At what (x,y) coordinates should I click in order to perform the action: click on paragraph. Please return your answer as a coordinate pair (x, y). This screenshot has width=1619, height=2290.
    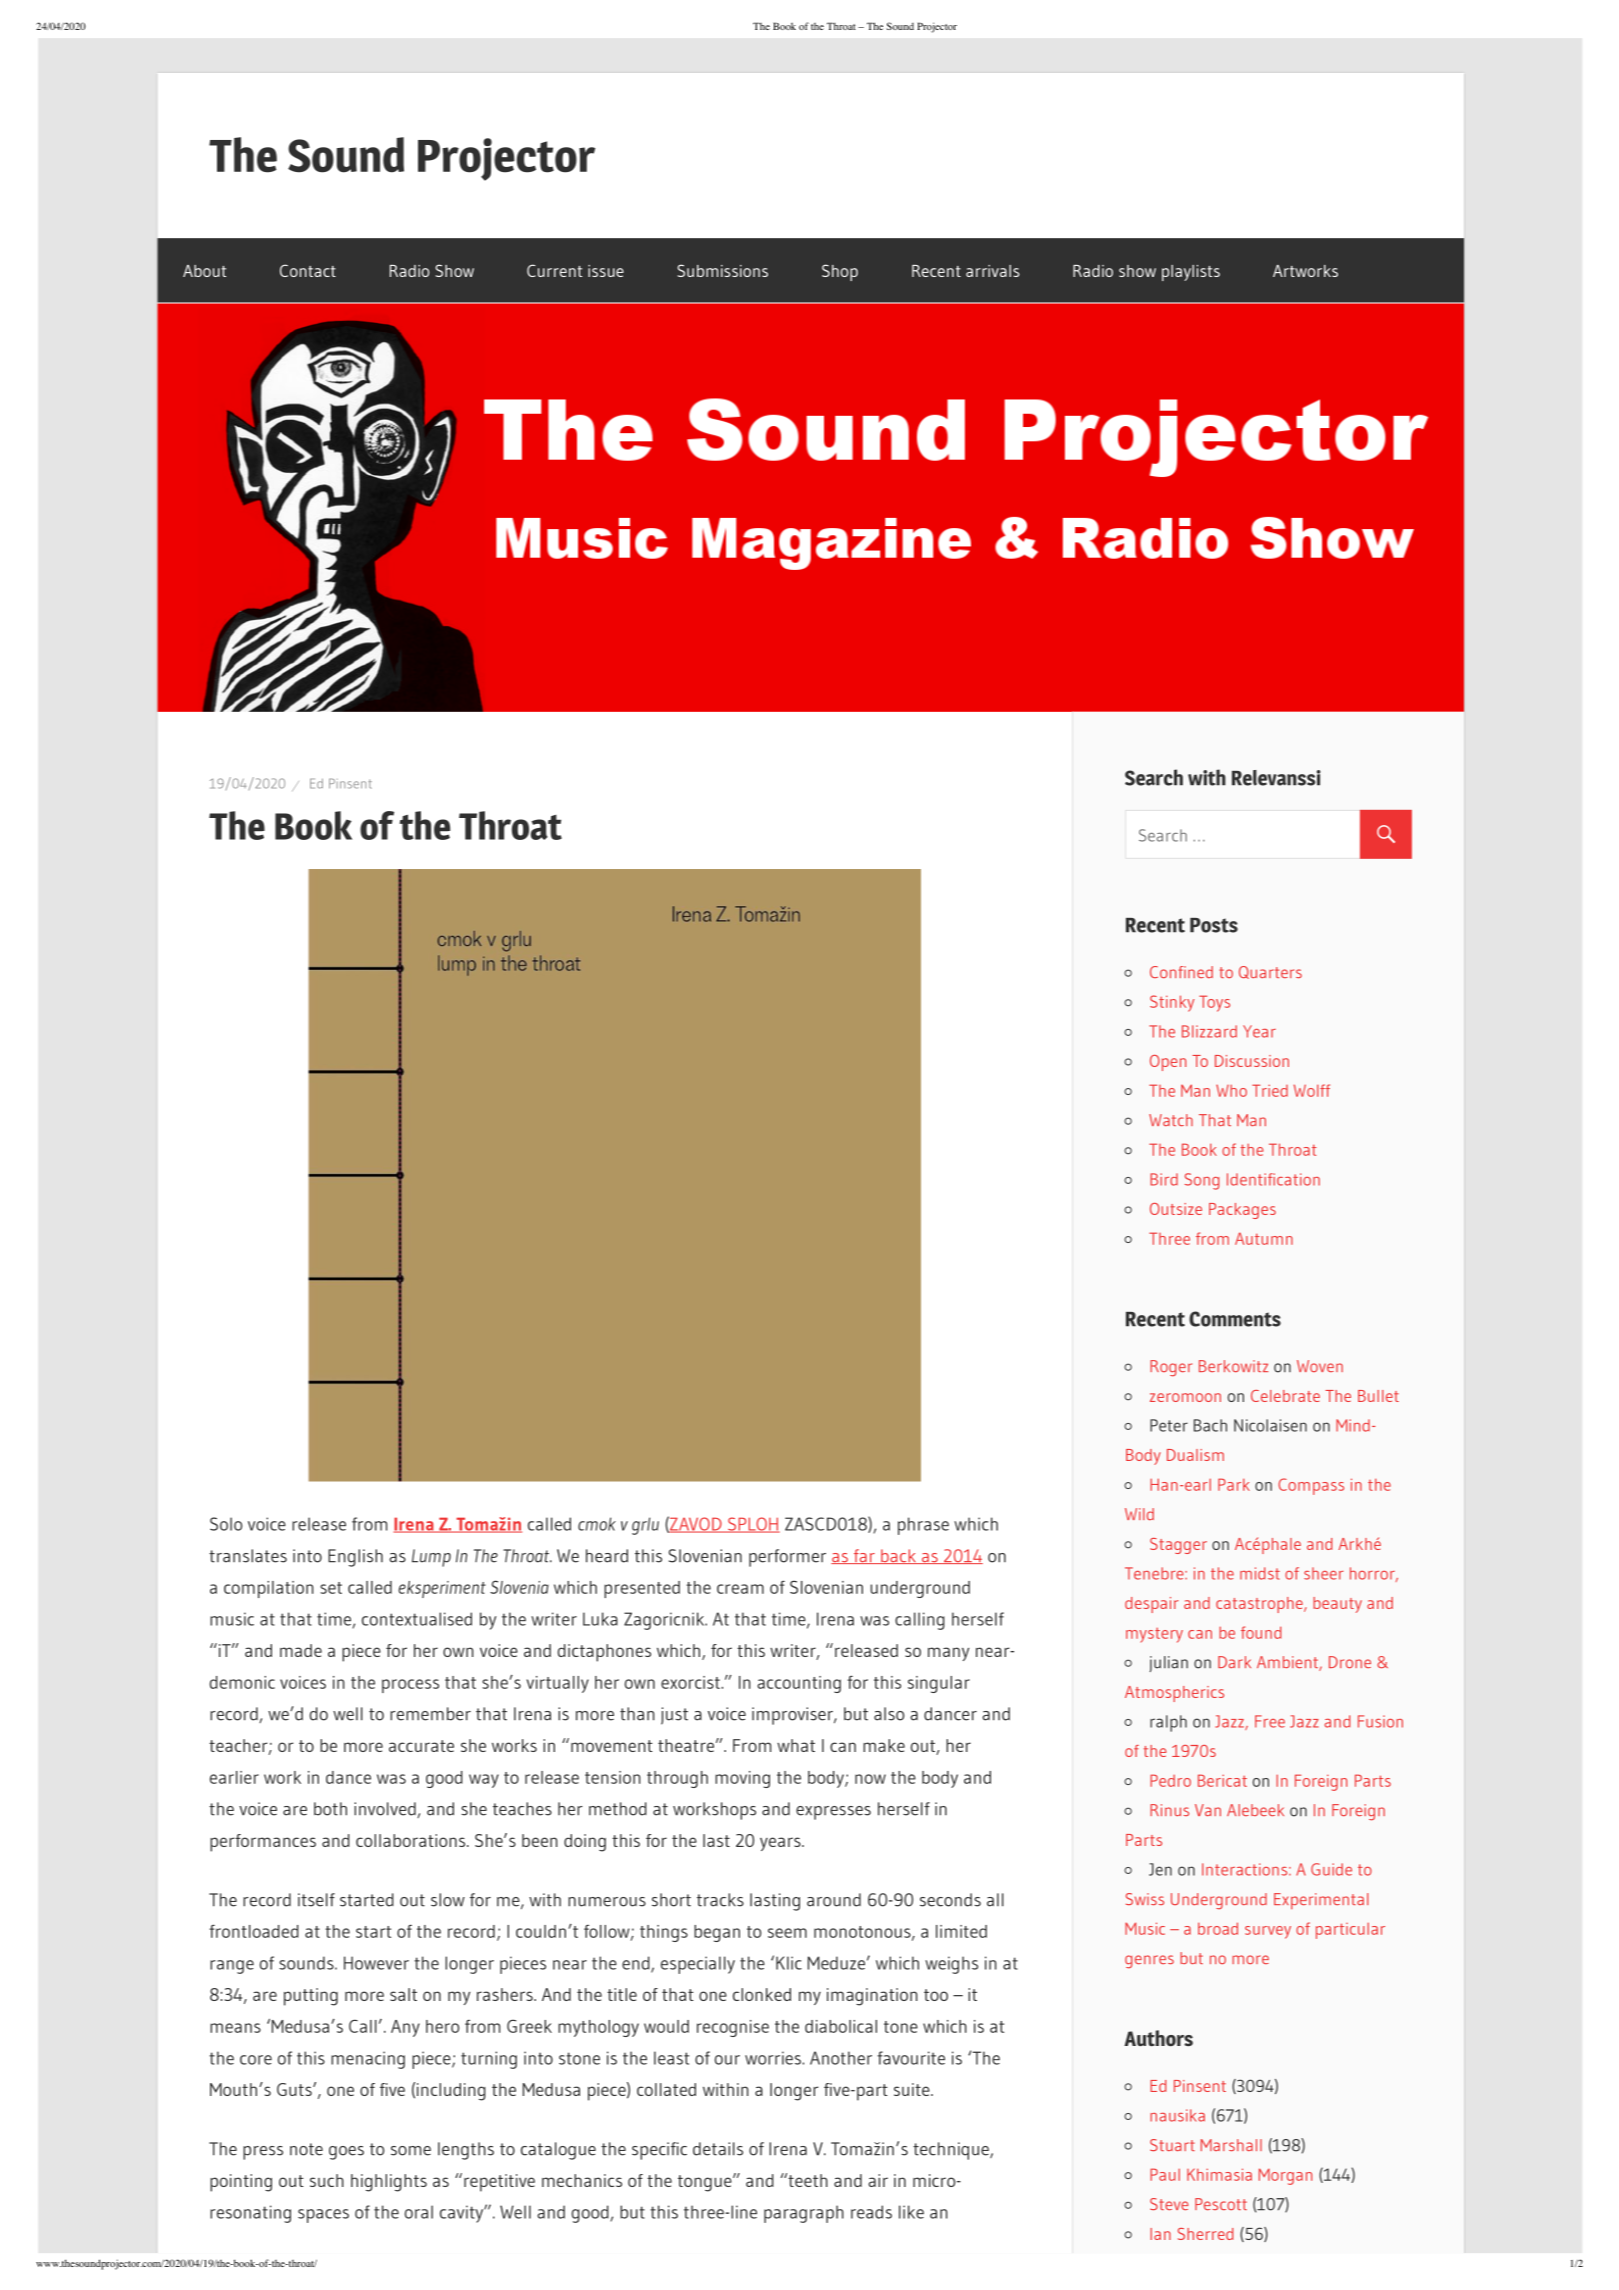
    Looking at the image, I should click on (804, 2214).
